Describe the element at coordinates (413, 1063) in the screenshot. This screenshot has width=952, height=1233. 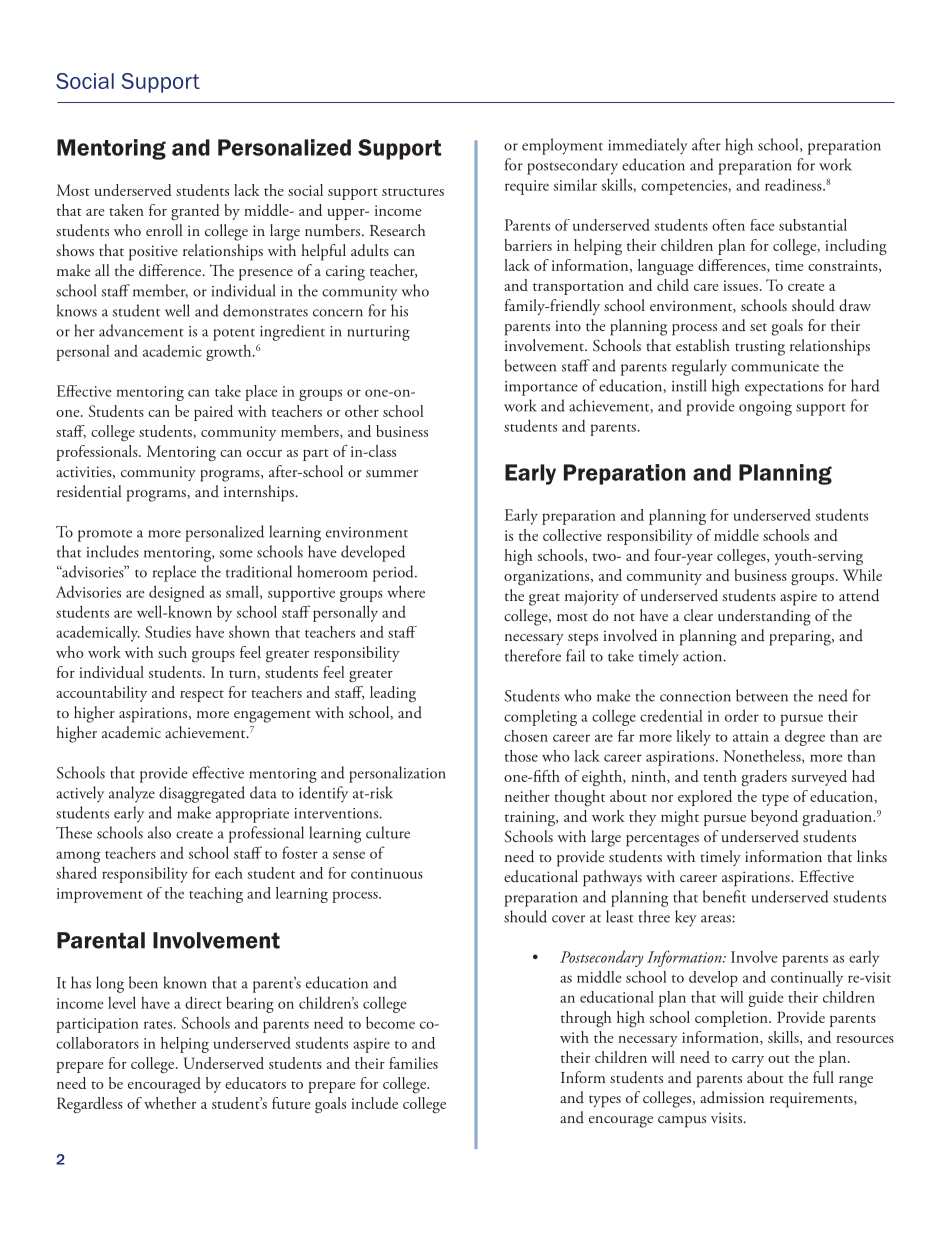
I see `families` at that location.
